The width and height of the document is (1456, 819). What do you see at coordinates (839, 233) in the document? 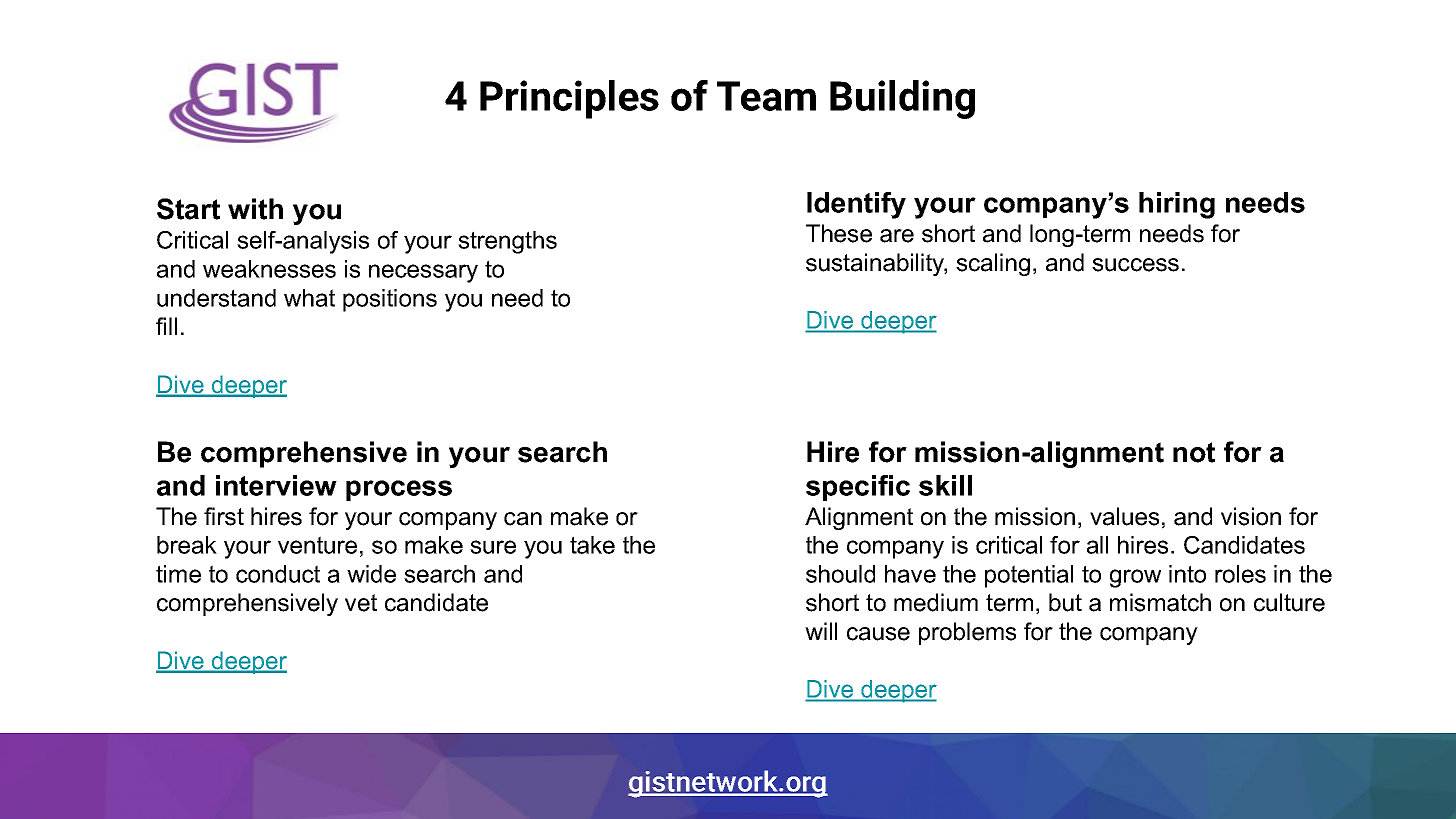
I see `These` at bounding box center [839, 233].
